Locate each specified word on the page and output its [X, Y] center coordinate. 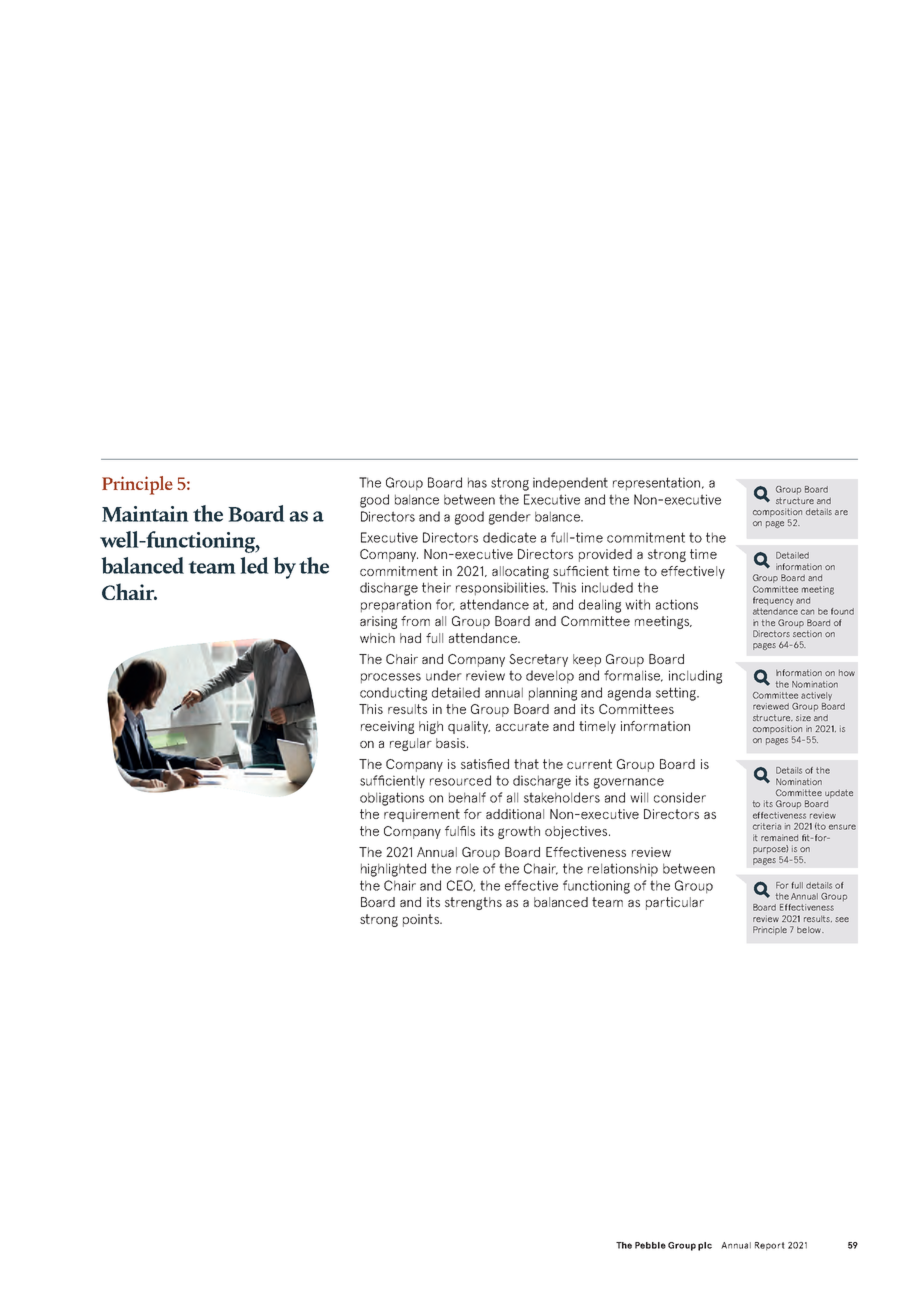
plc [705, 1246]
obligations [392, 799]
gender [510, 518]
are [841, 512]
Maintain [145, 514]
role [467, 868]
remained [779, 837]
